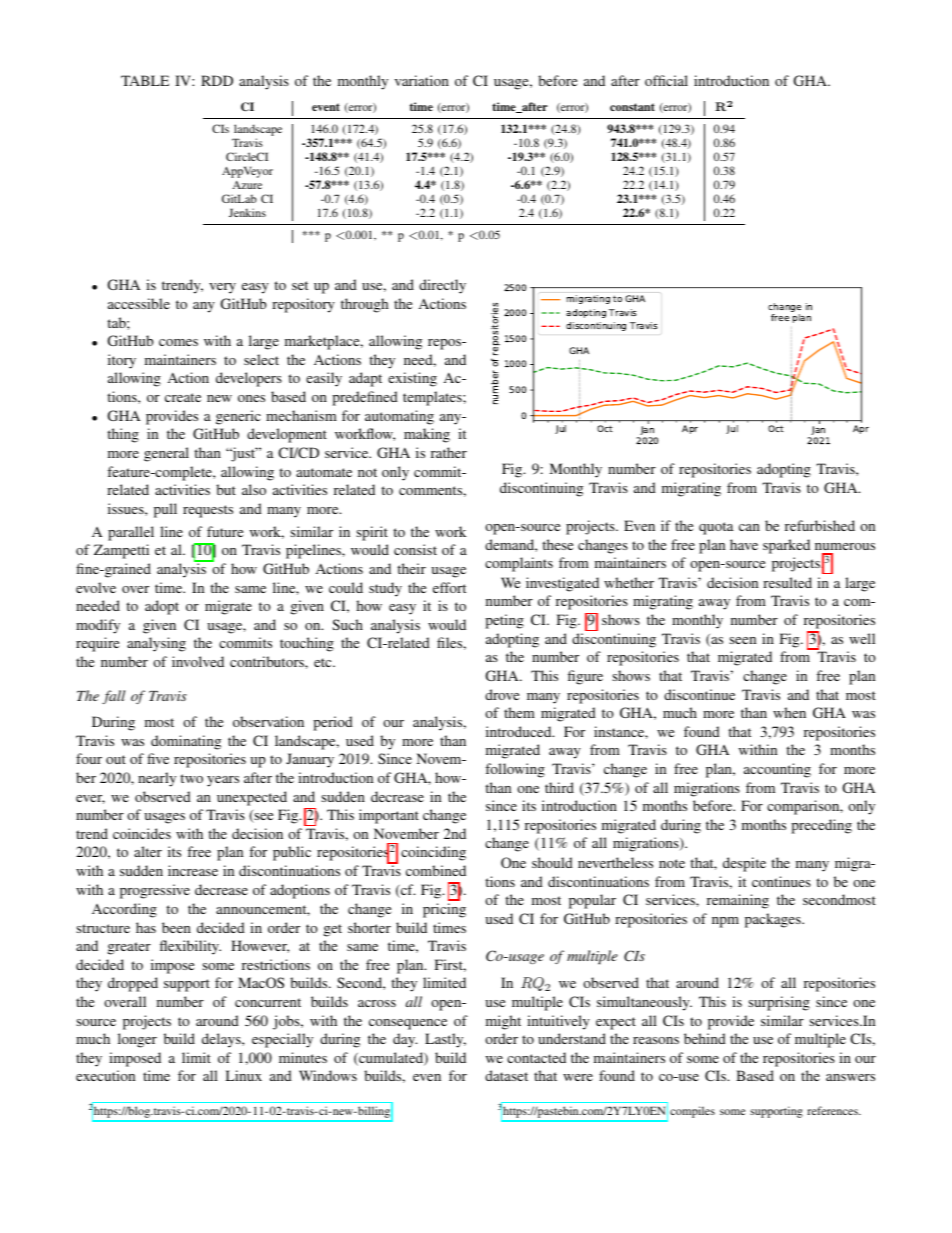  What do you see at coordinates (449, 452) in the document?
I see `rather` at bounding box center [449, 452].
